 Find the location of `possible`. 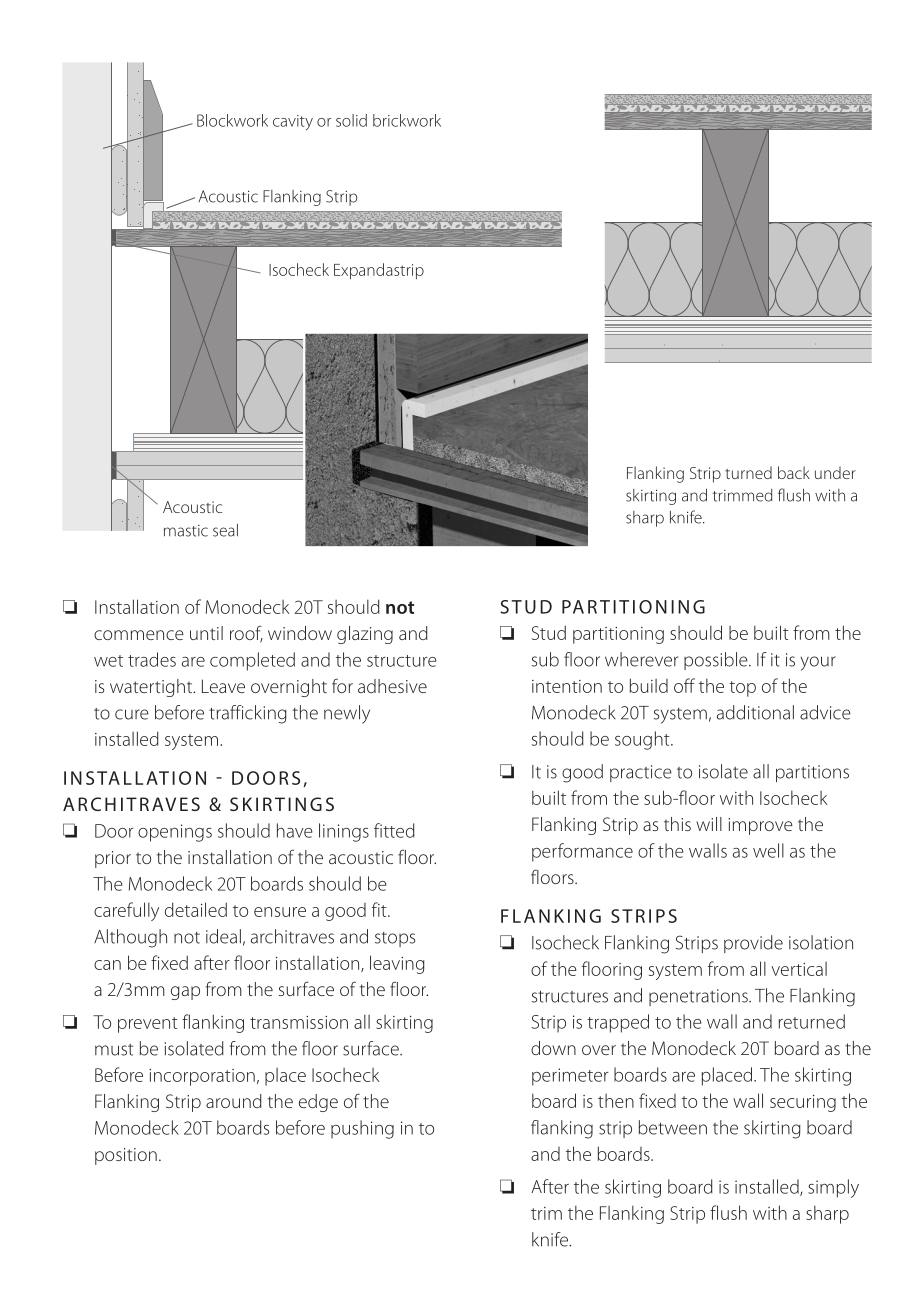

possible is located at coordinates (717, 661).
